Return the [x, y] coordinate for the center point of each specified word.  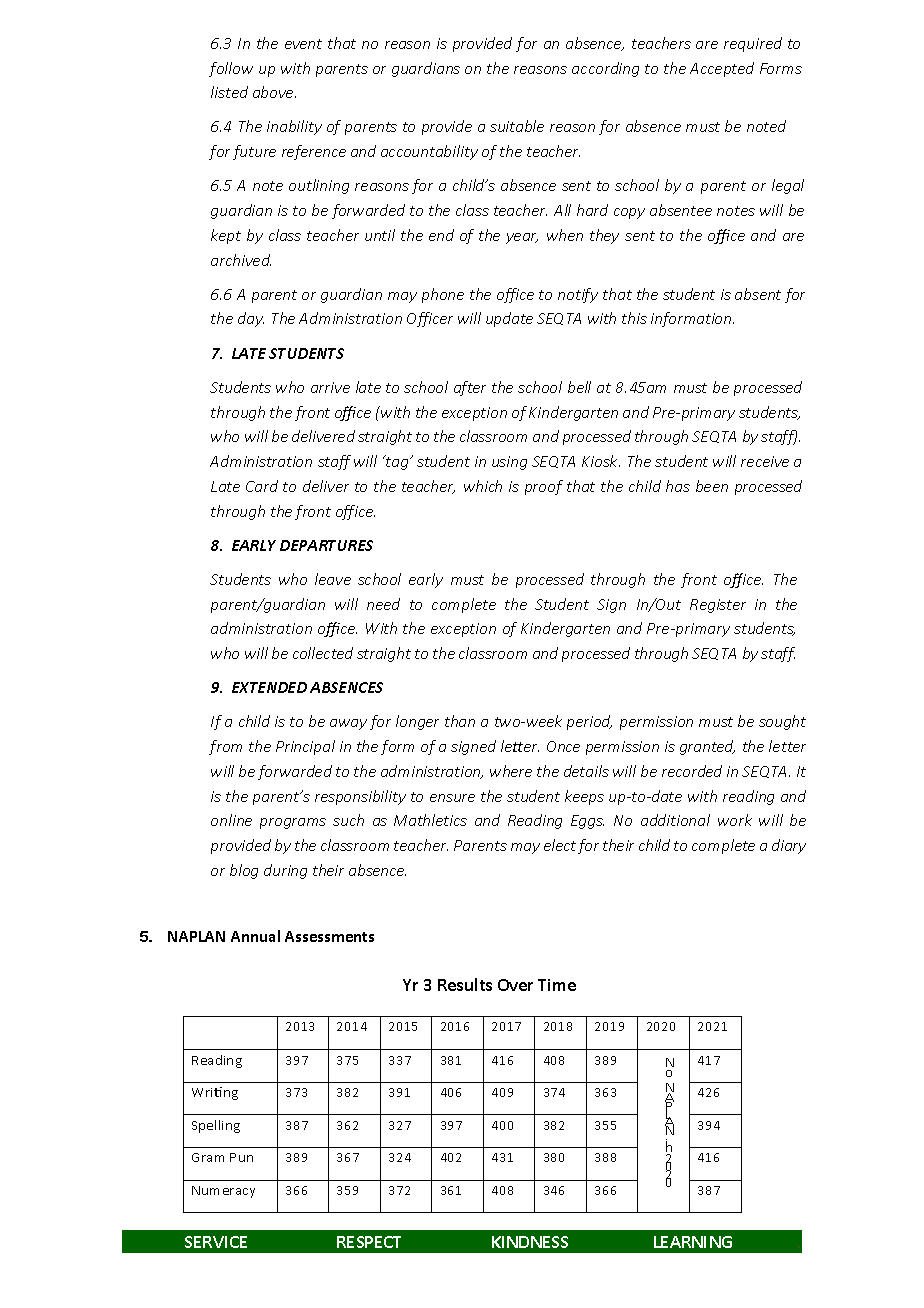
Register [718, 606]
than [460, 721]
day [251, 319]
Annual [255, 936]
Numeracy [223, 1192]
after [470, 388]
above [274, 92]
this [634, 318]
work [735, 820]
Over [515, 985]
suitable [517, 126]
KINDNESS [530, 1242]
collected [323, 653]
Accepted [722, 69]
